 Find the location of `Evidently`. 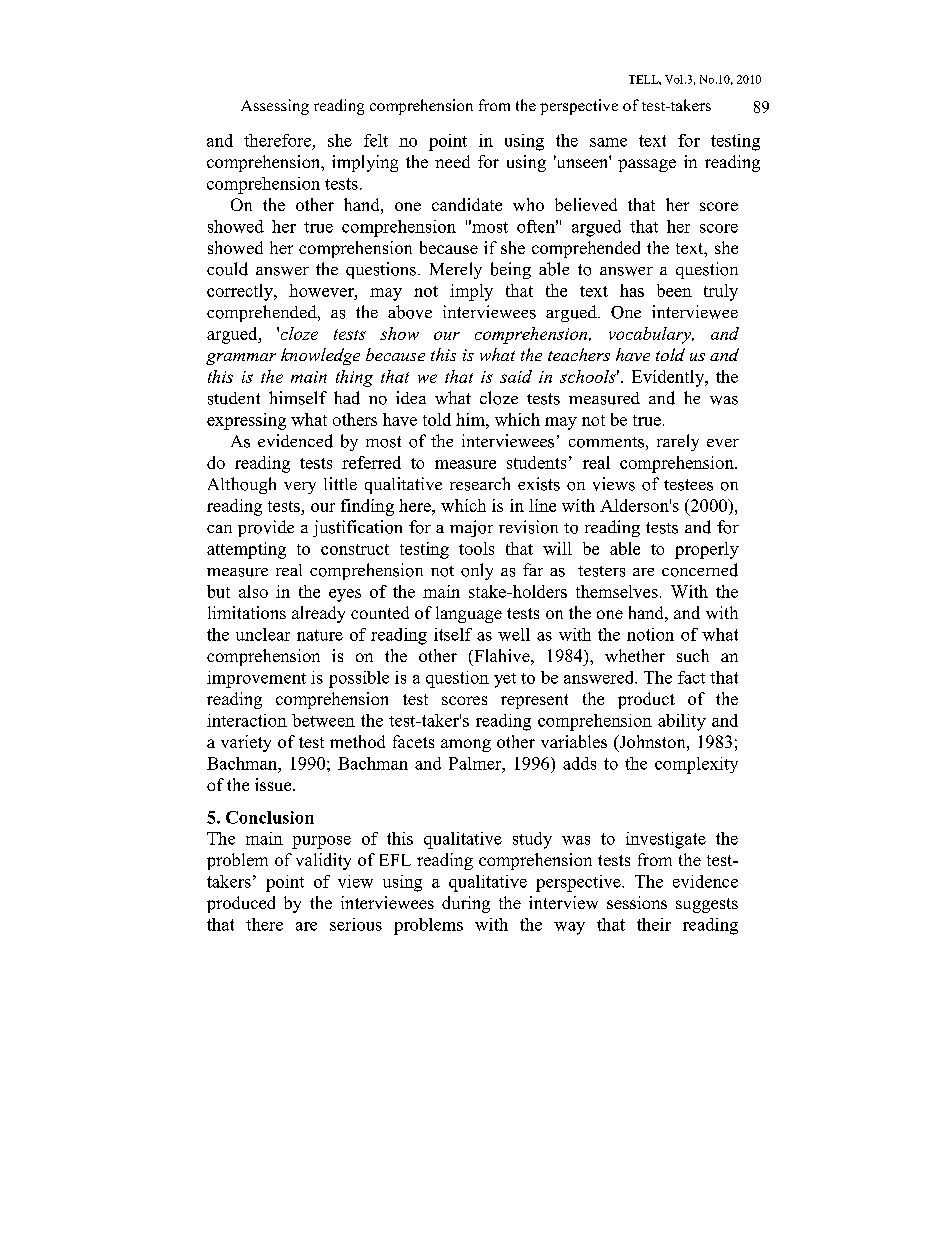

Evidently is located at coordinates (669, 378).
